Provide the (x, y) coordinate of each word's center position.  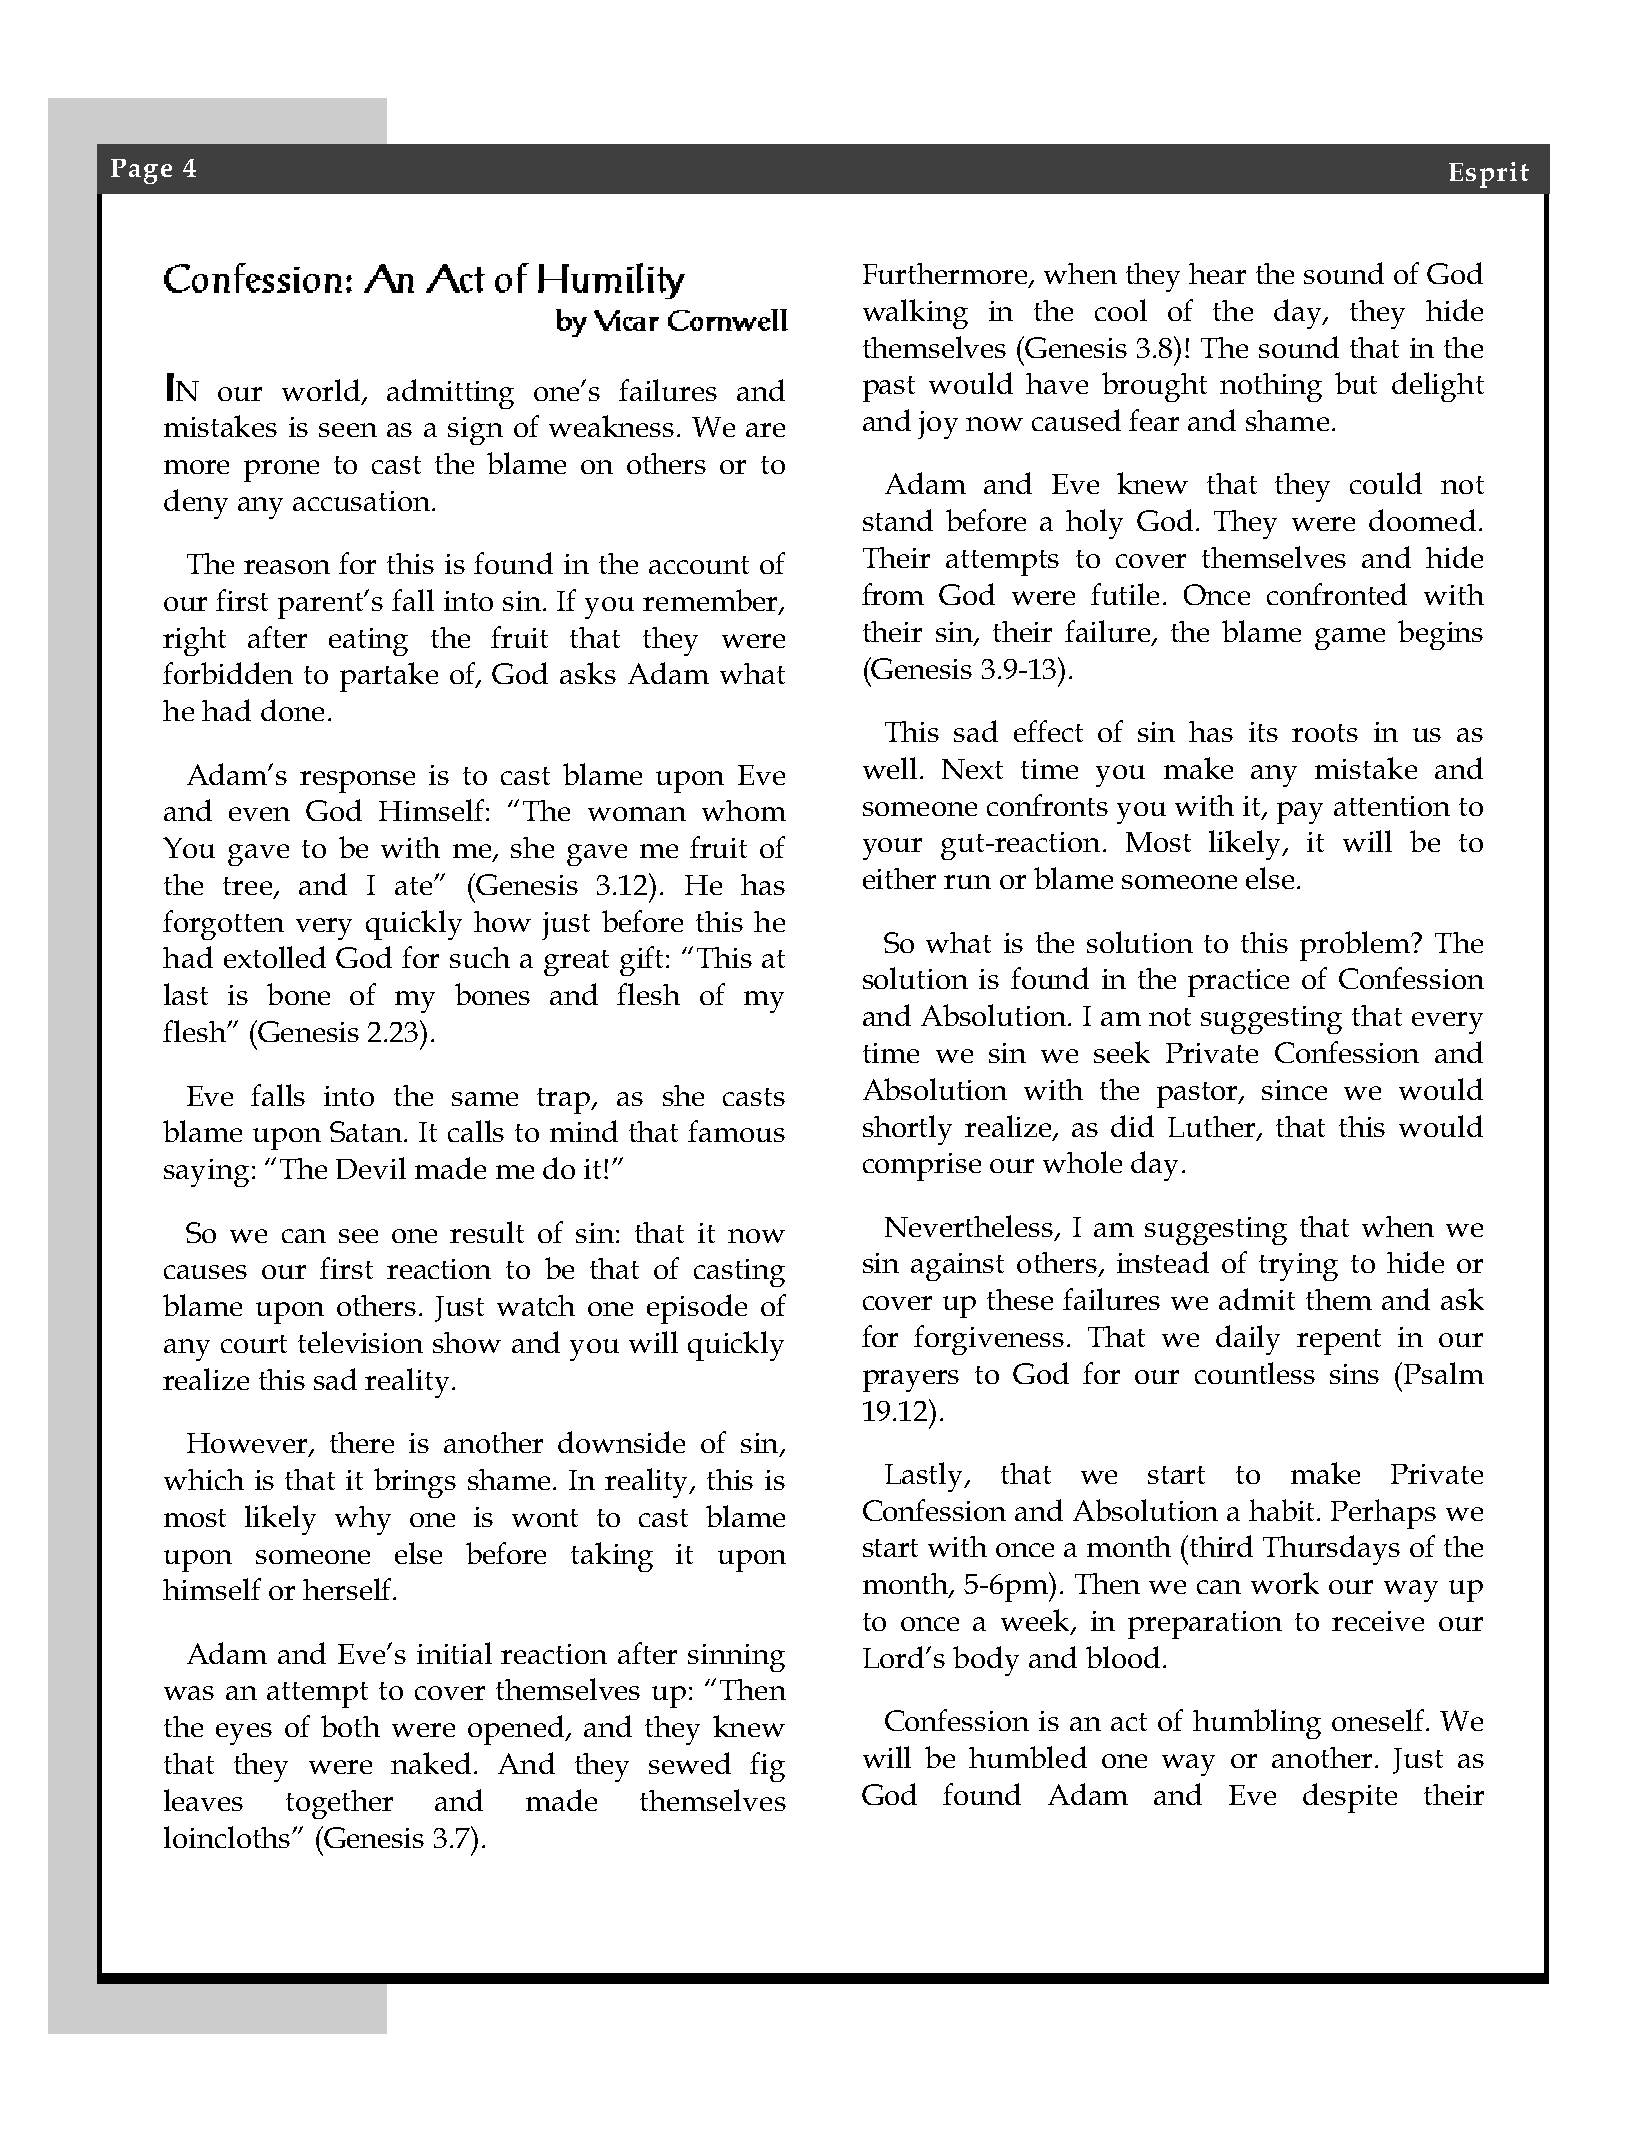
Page (141, 171)
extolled (275, 957)
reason (287, 567)
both (350, 1726)
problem (1356, 946)
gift (641, 961)
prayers (911, 1381)
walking (915, 314)
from (893, 594)
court (254, 1344)
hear (1217, 273)
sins (1354, 1374)
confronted (1337, 594)
